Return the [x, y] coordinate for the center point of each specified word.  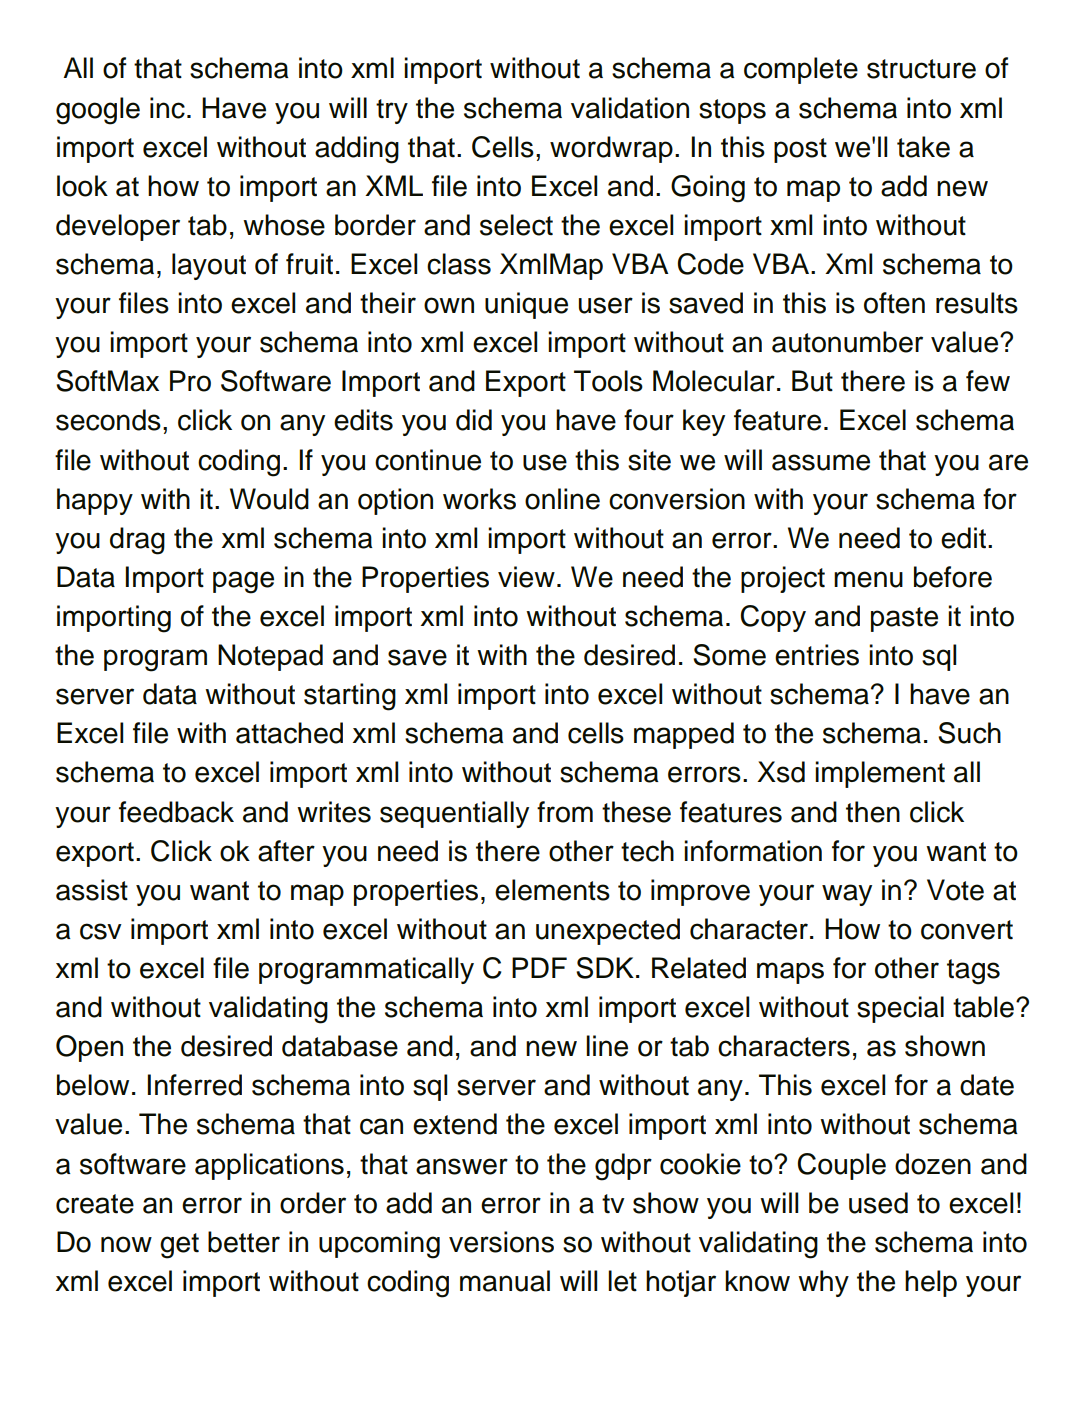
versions [501, 1242]
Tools [608, 381]
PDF [539, 967]
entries [817, 655]
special [900, 1009]
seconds [108, 420]
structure [921, 69]
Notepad [270, 657]
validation [630, 108]
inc [167, 108]
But [812, 381]
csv [101, 931]
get [179, 1246]
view [526, 577]
